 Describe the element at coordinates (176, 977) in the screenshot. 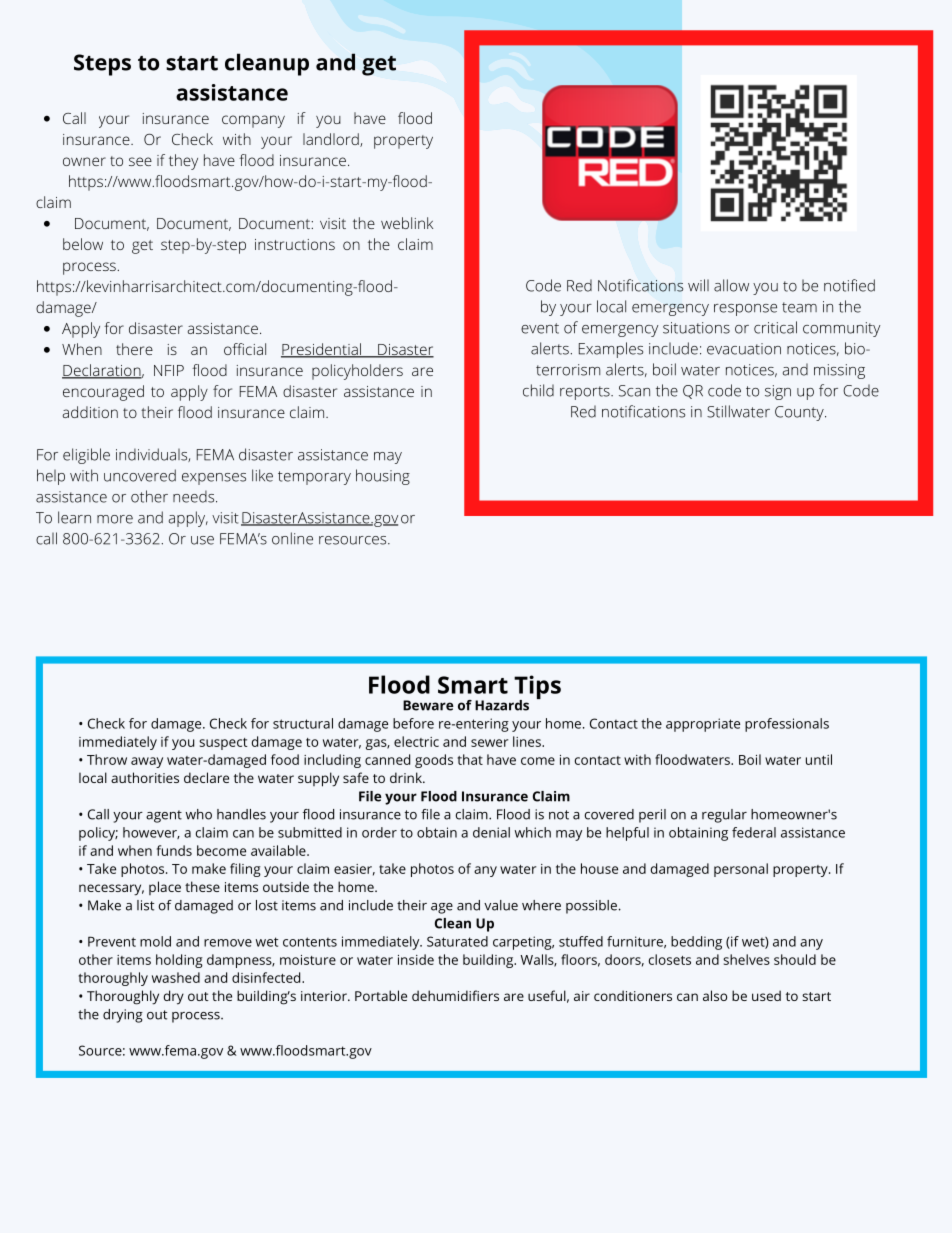

I see `washed` at that location.
